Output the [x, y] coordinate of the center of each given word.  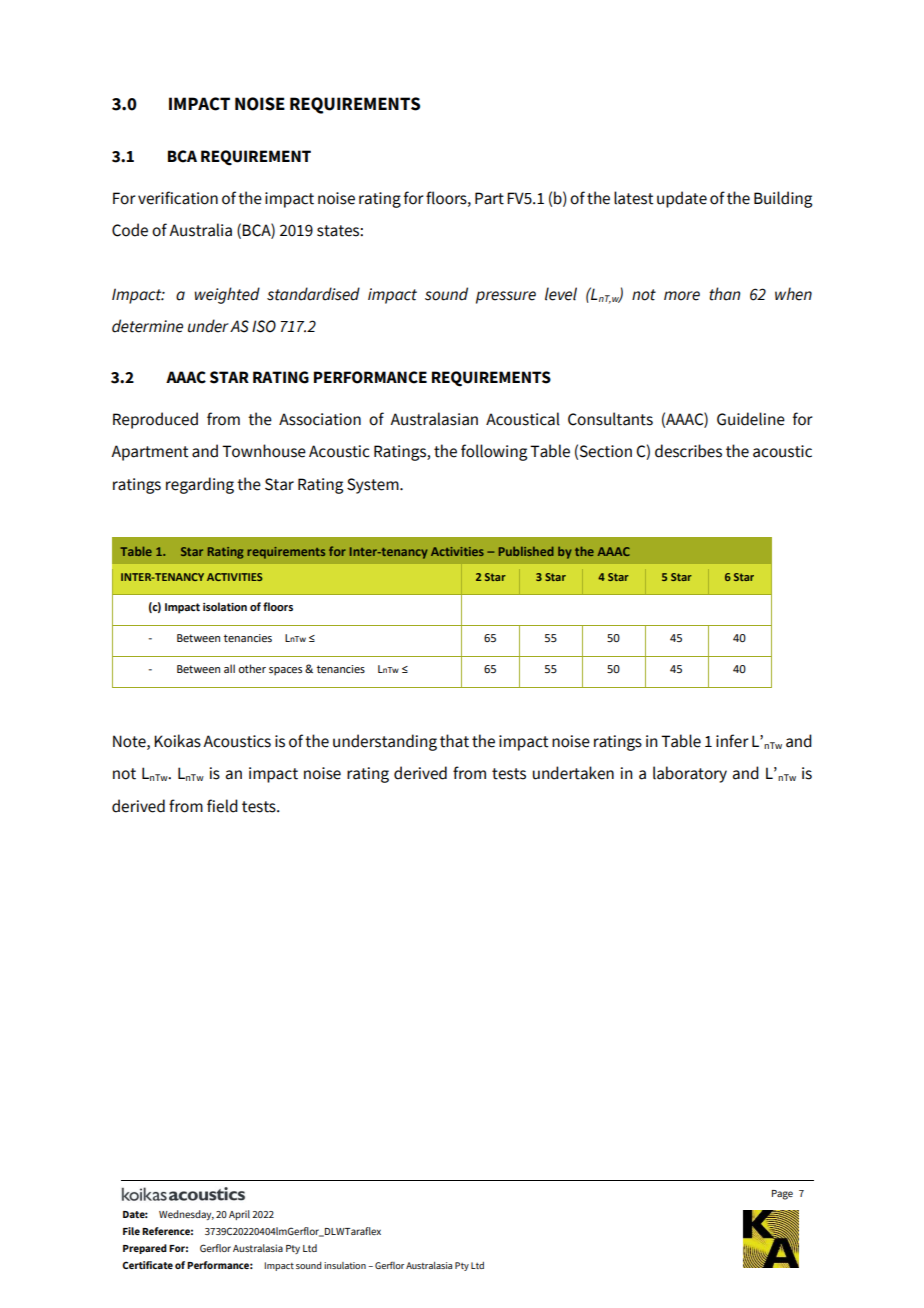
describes [688, 451]
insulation [345, 1265]
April [239, 1215]
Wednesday [186, 1215]
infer [732, 741]
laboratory [690, 774]
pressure [506, 297]
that [454, 741]
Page [782, 1195]
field [222, 806]
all [229, 668]
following [494, 452]
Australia [200, 230]
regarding [200, 485]
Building [783, 199]
